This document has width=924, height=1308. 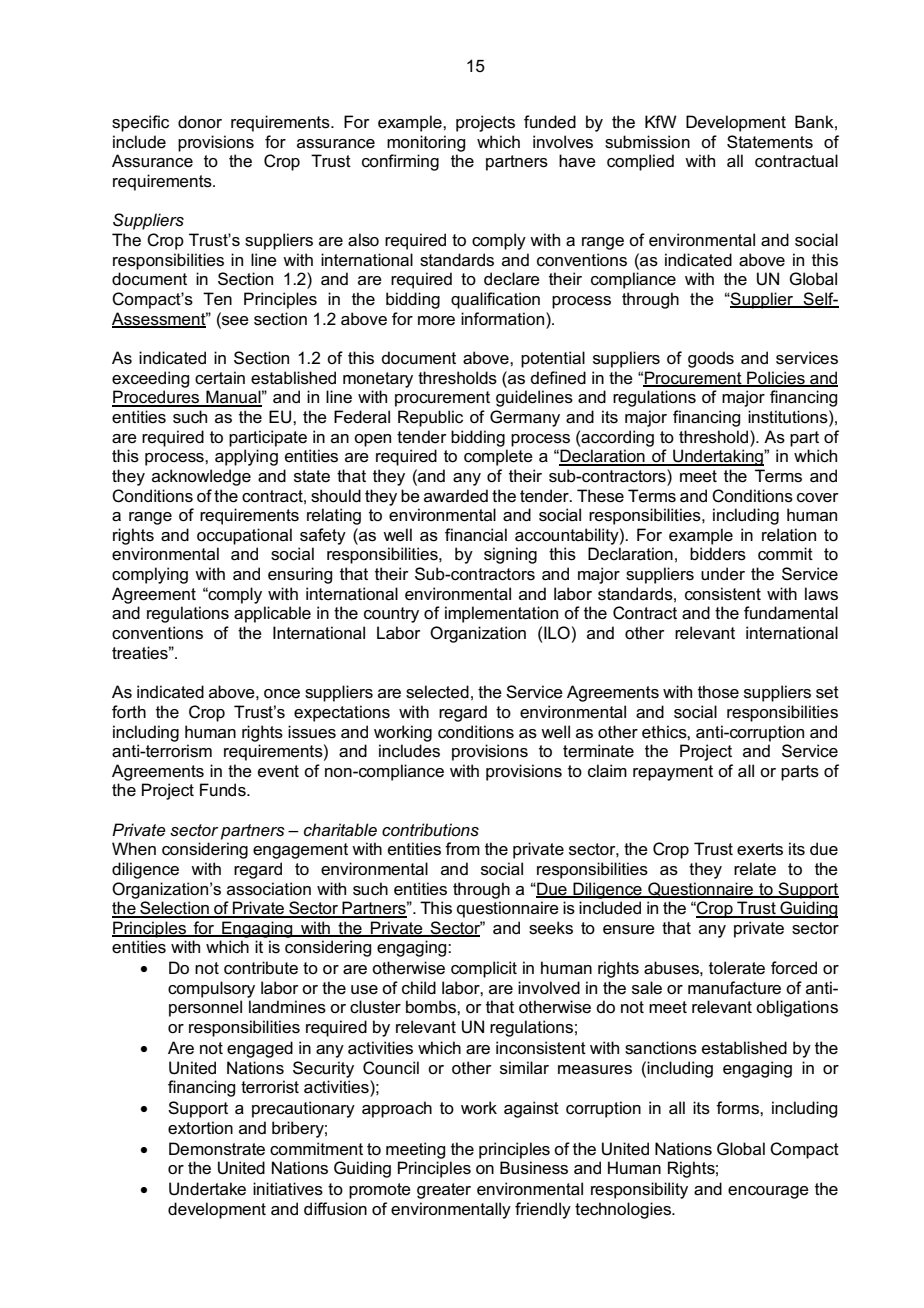 I want to click on once, so click(x=282, y=694).
